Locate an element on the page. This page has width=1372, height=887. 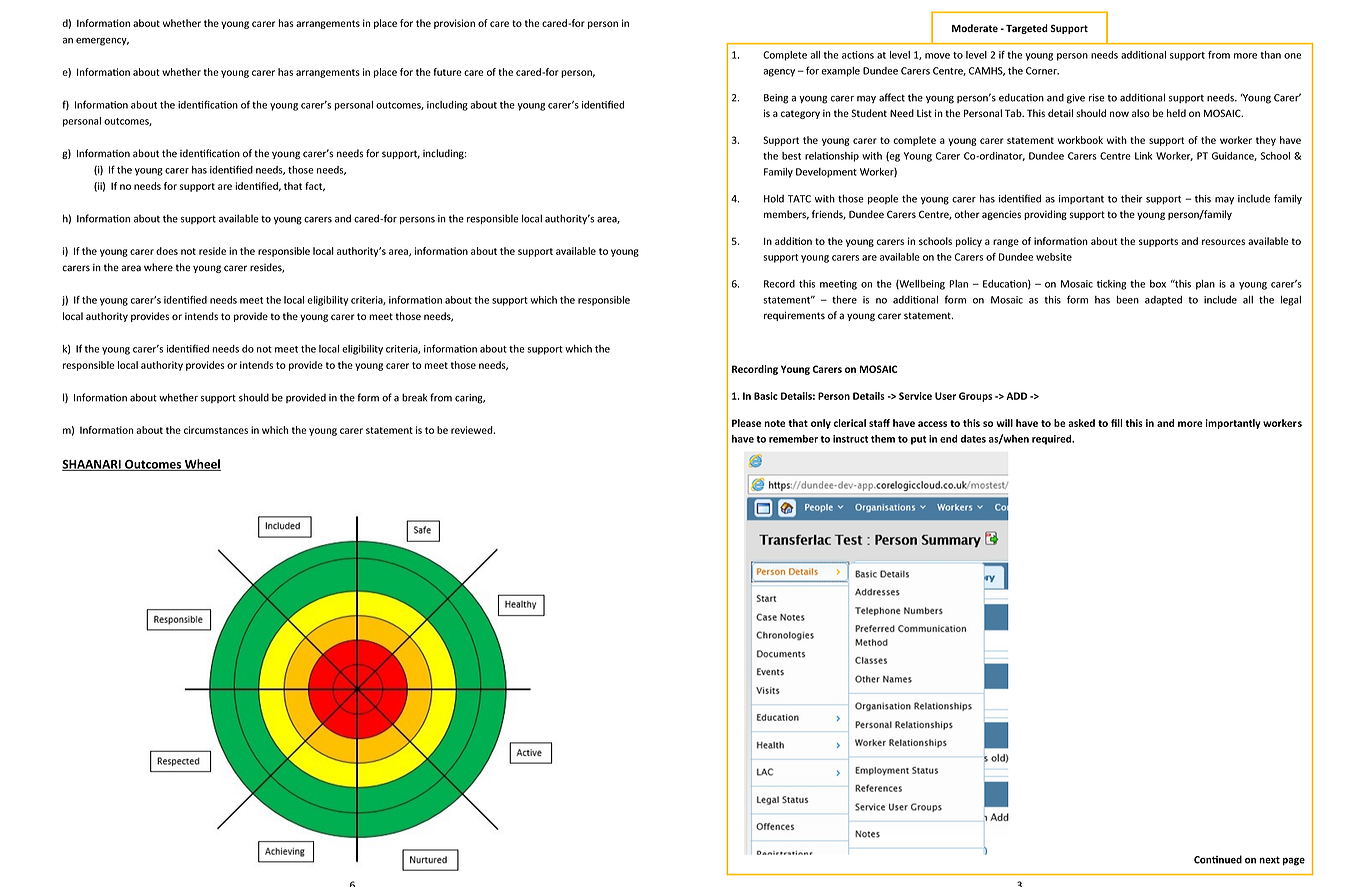
agency is located at coordinates (779, 73).
